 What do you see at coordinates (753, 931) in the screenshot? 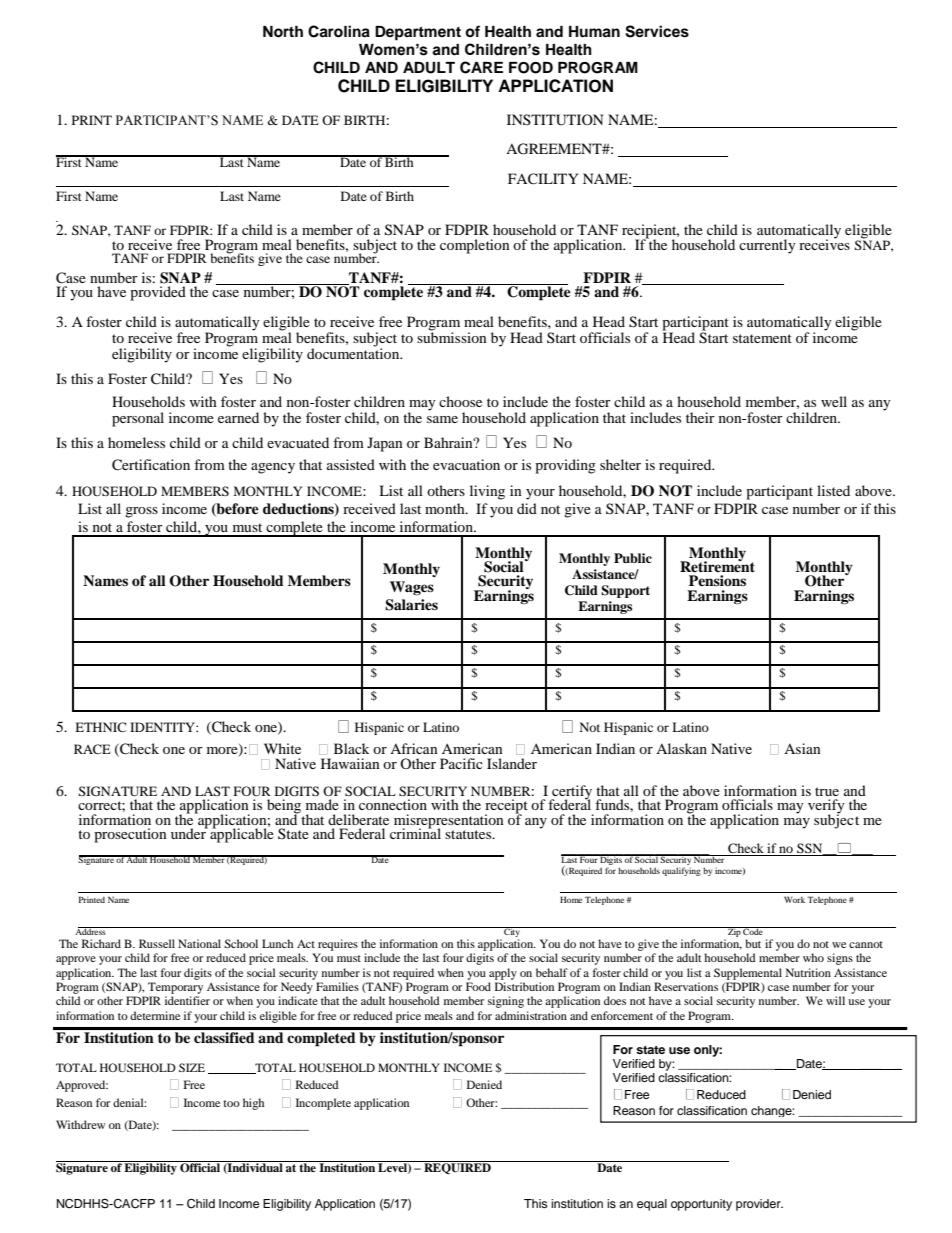
I see `Code` at bounding box center [753, 931].
